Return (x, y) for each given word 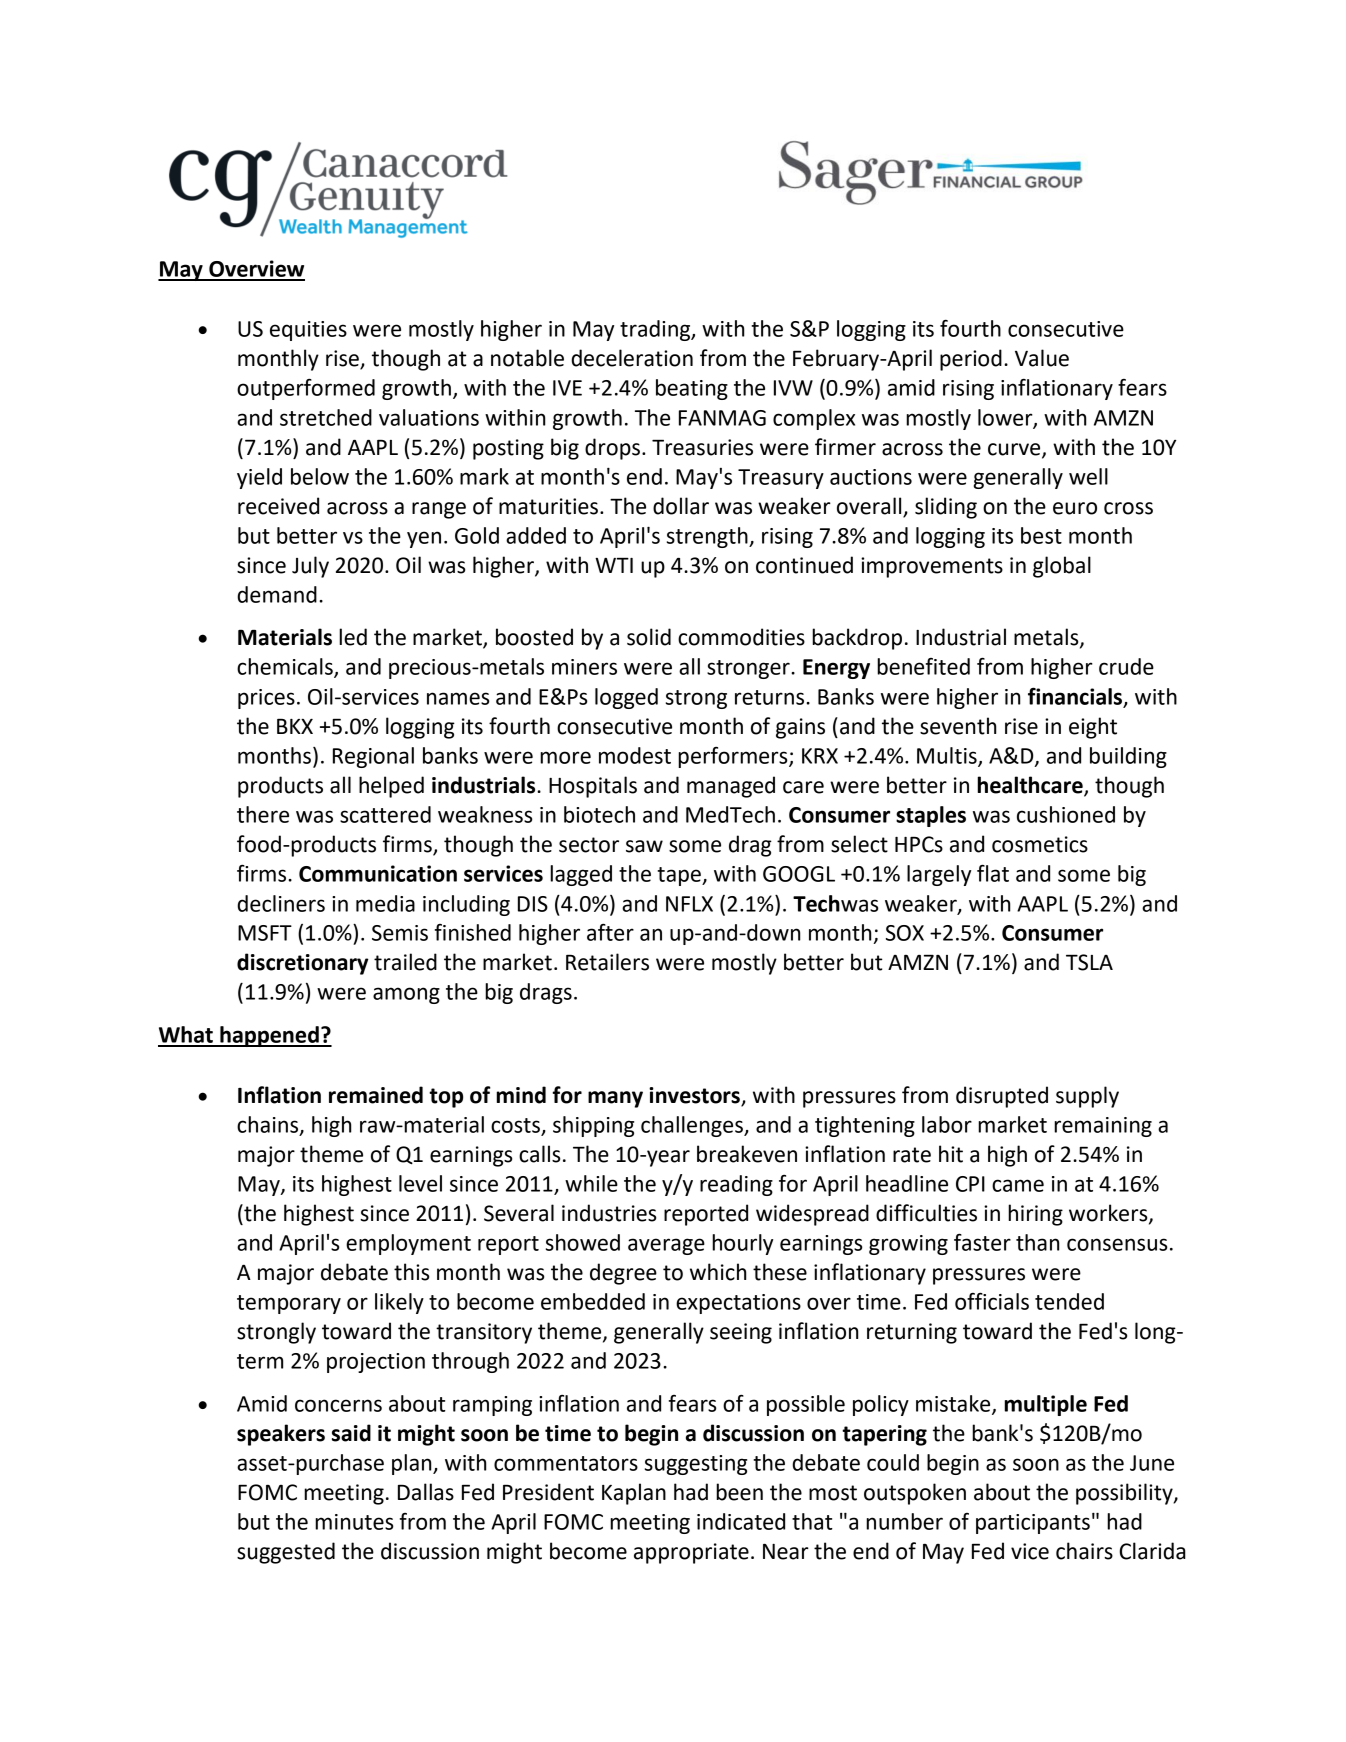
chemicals (286, 667)
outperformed (306, 389)
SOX (905, 933)
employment (408, 1244)
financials (1076, 697)
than (1037, 1242)
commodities (741, 637)
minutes (354, 1522)
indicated (741, 1521)
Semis (400, 933)
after (610, 932)
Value (1042, 358)
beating (692, 389)
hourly (742, 1244)
